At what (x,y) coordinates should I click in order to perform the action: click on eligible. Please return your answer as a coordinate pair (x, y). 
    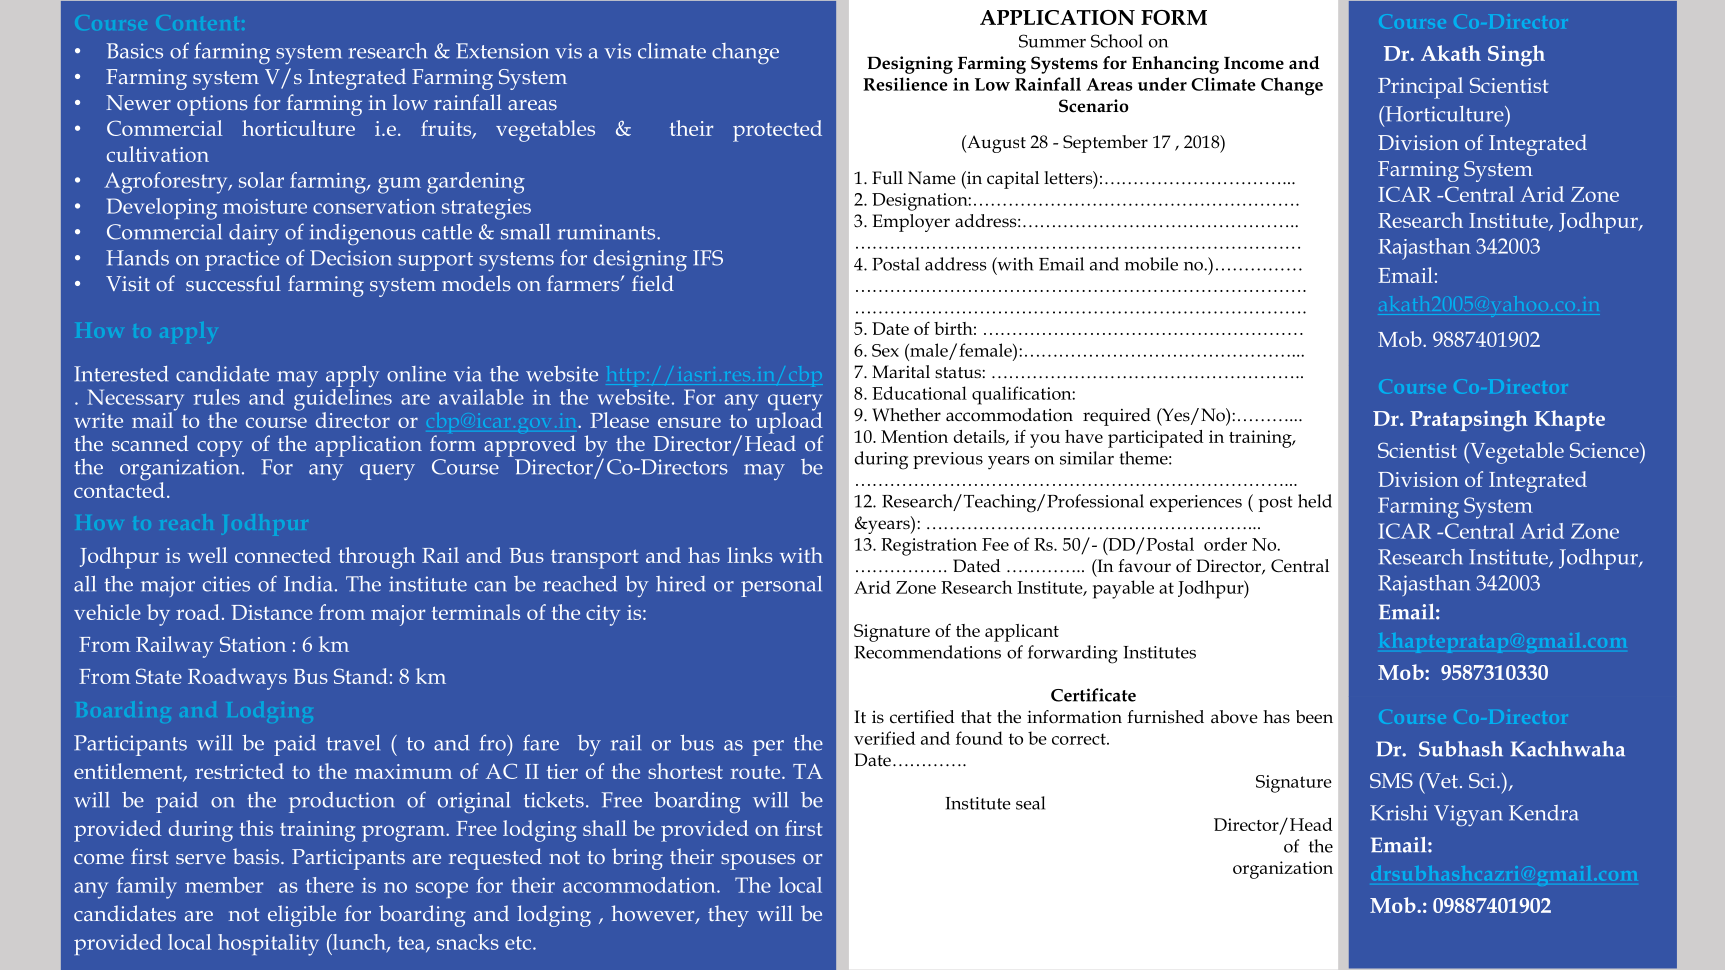
    Looking at the image, I should click on (302, 916).
